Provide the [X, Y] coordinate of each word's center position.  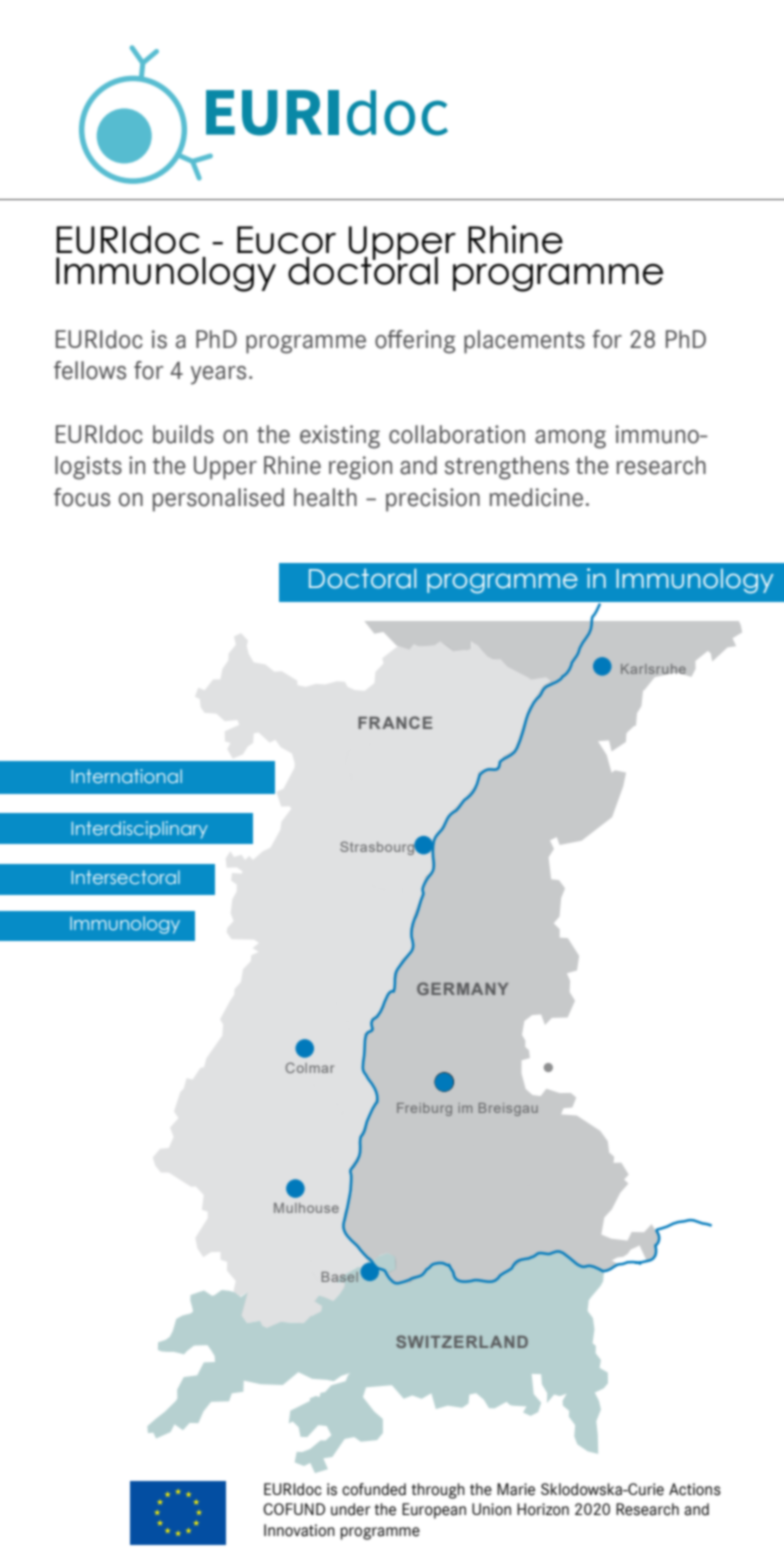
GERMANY [462, 988]
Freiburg [424, 1109]
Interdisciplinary [140, 830]
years [218, 375]
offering [415, 342]
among [570, 439]
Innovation [299, 1530]
